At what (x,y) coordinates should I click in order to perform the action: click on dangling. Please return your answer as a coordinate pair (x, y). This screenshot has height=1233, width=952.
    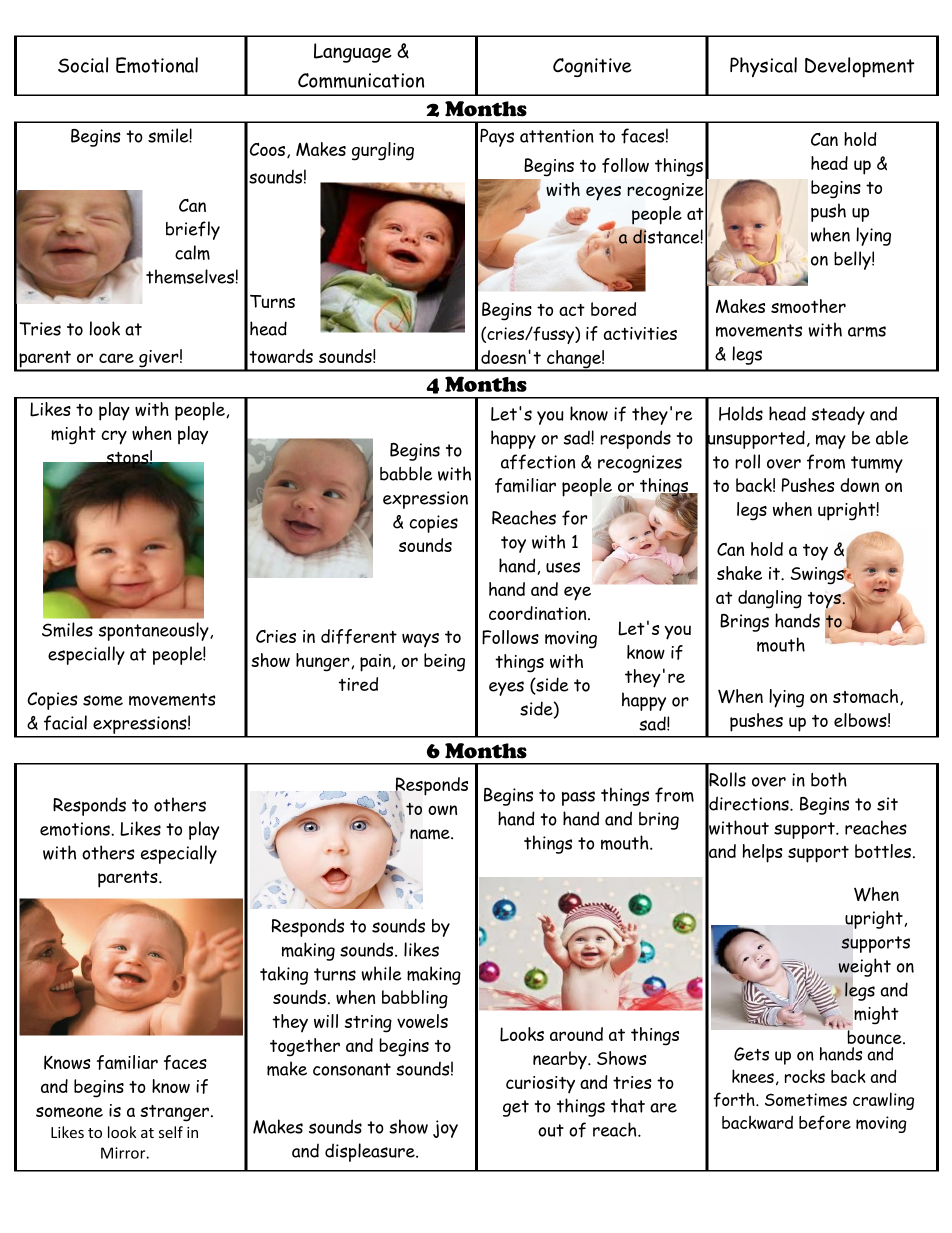
    Looking at the image, I should click on (770, 599).
